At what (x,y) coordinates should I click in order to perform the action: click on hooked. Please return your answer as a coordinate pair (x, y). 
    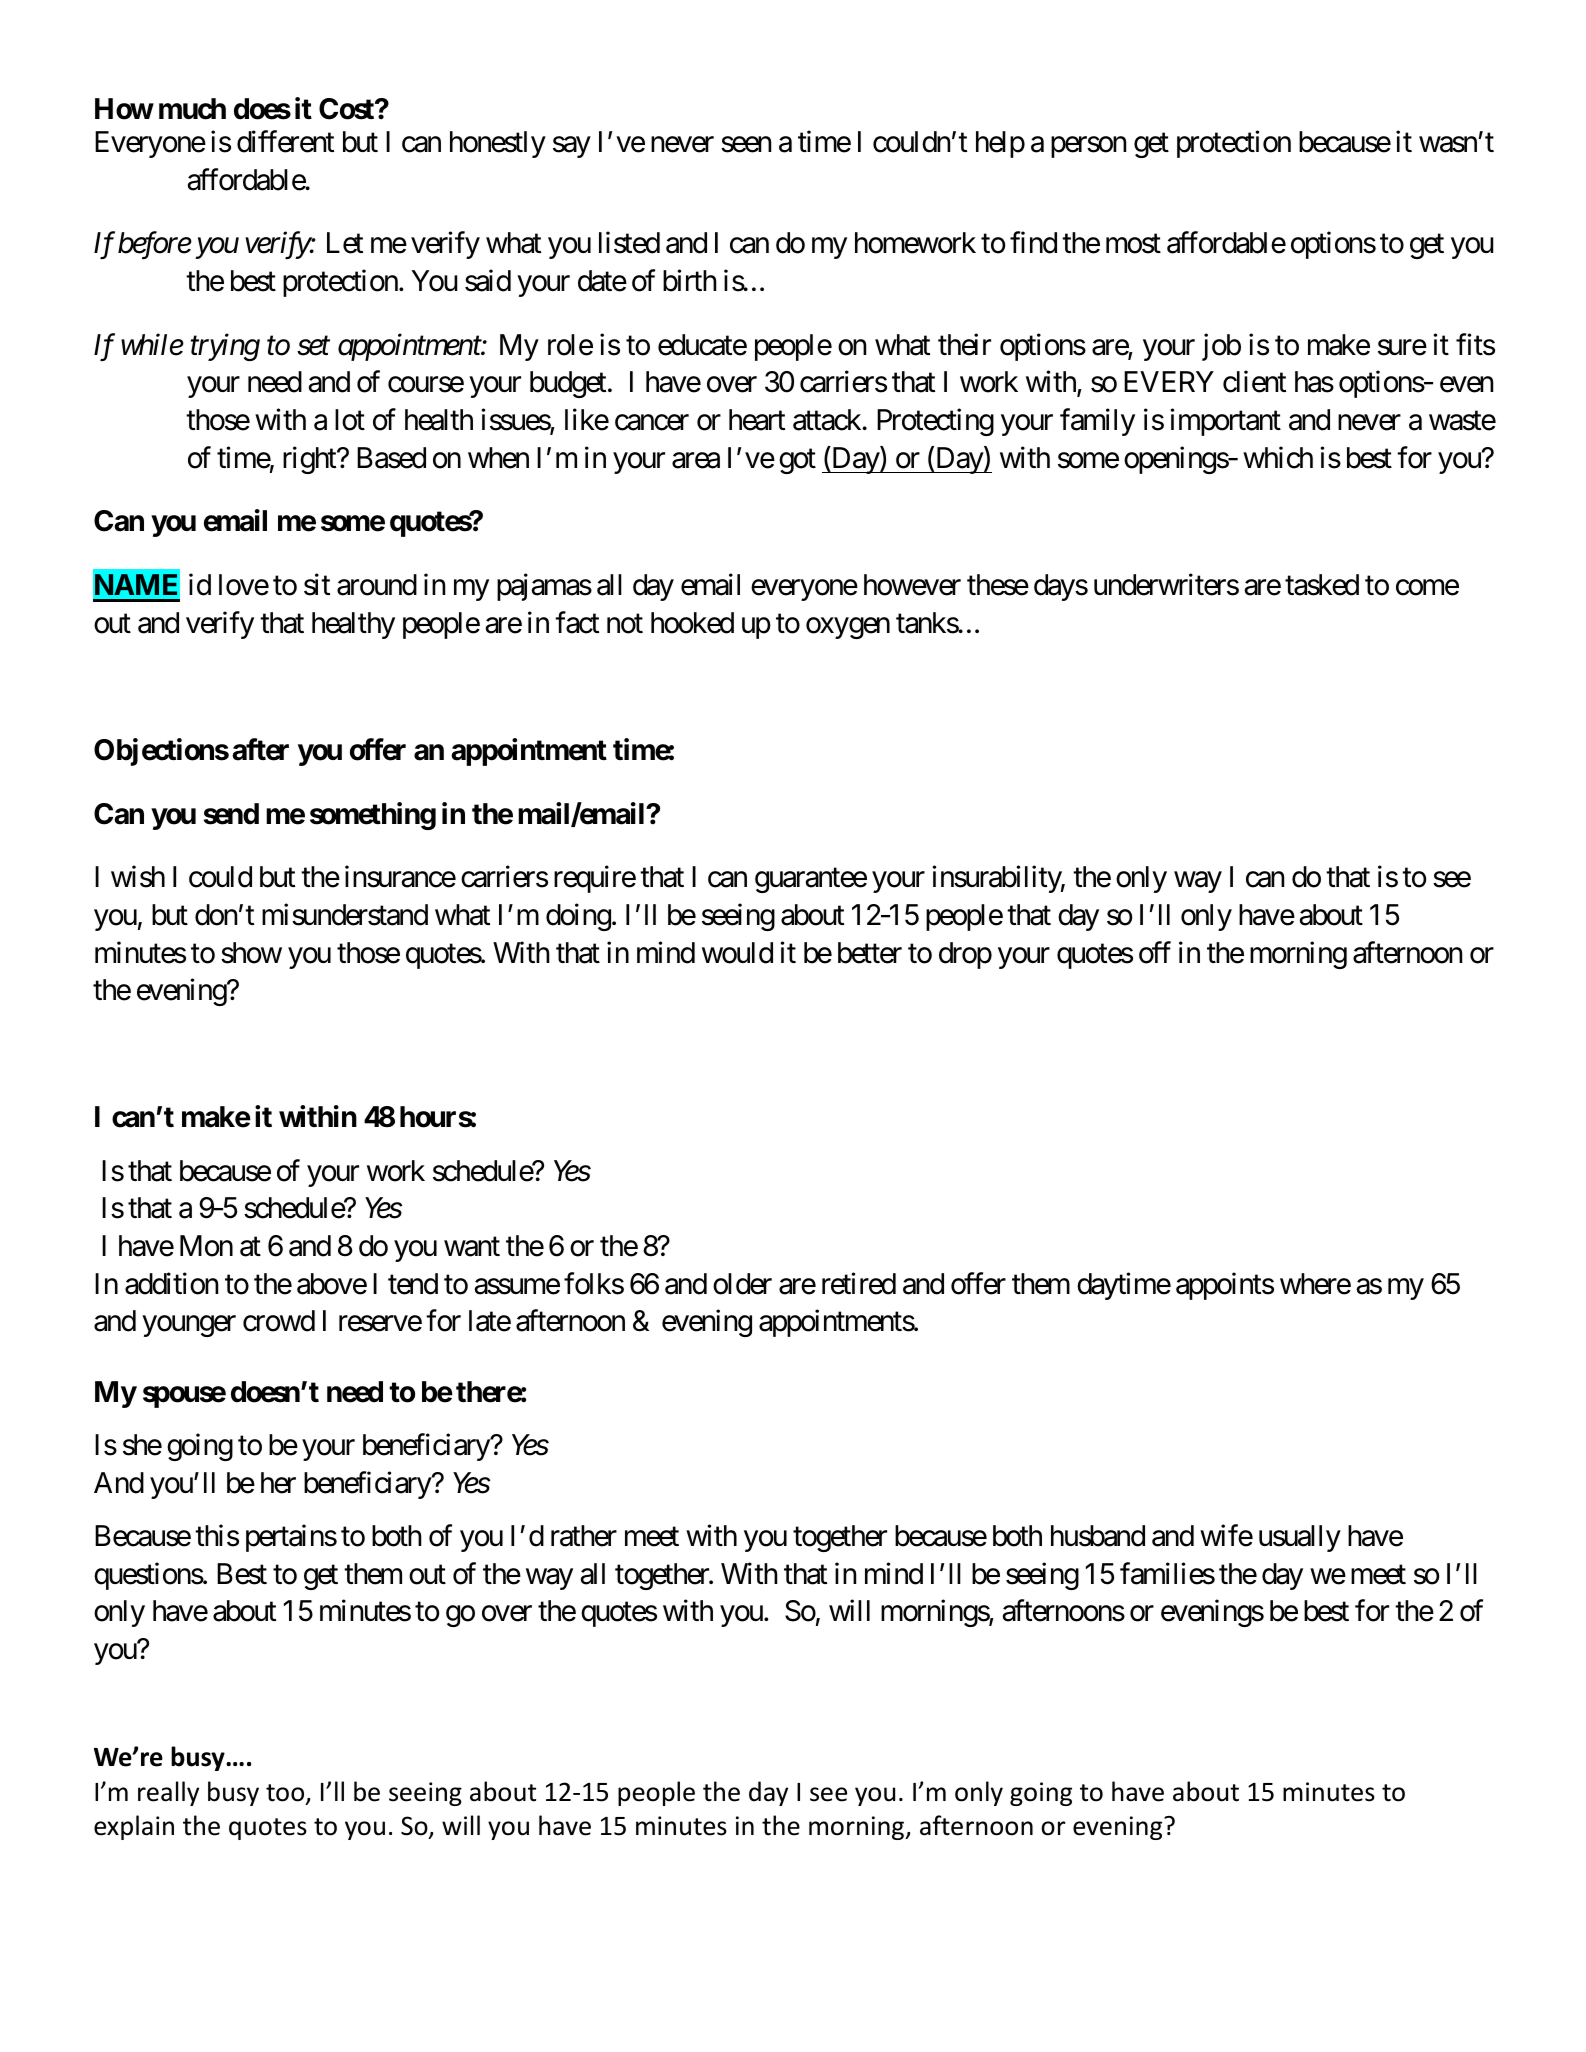
    Looking at the image, I should click on (692, 623).
